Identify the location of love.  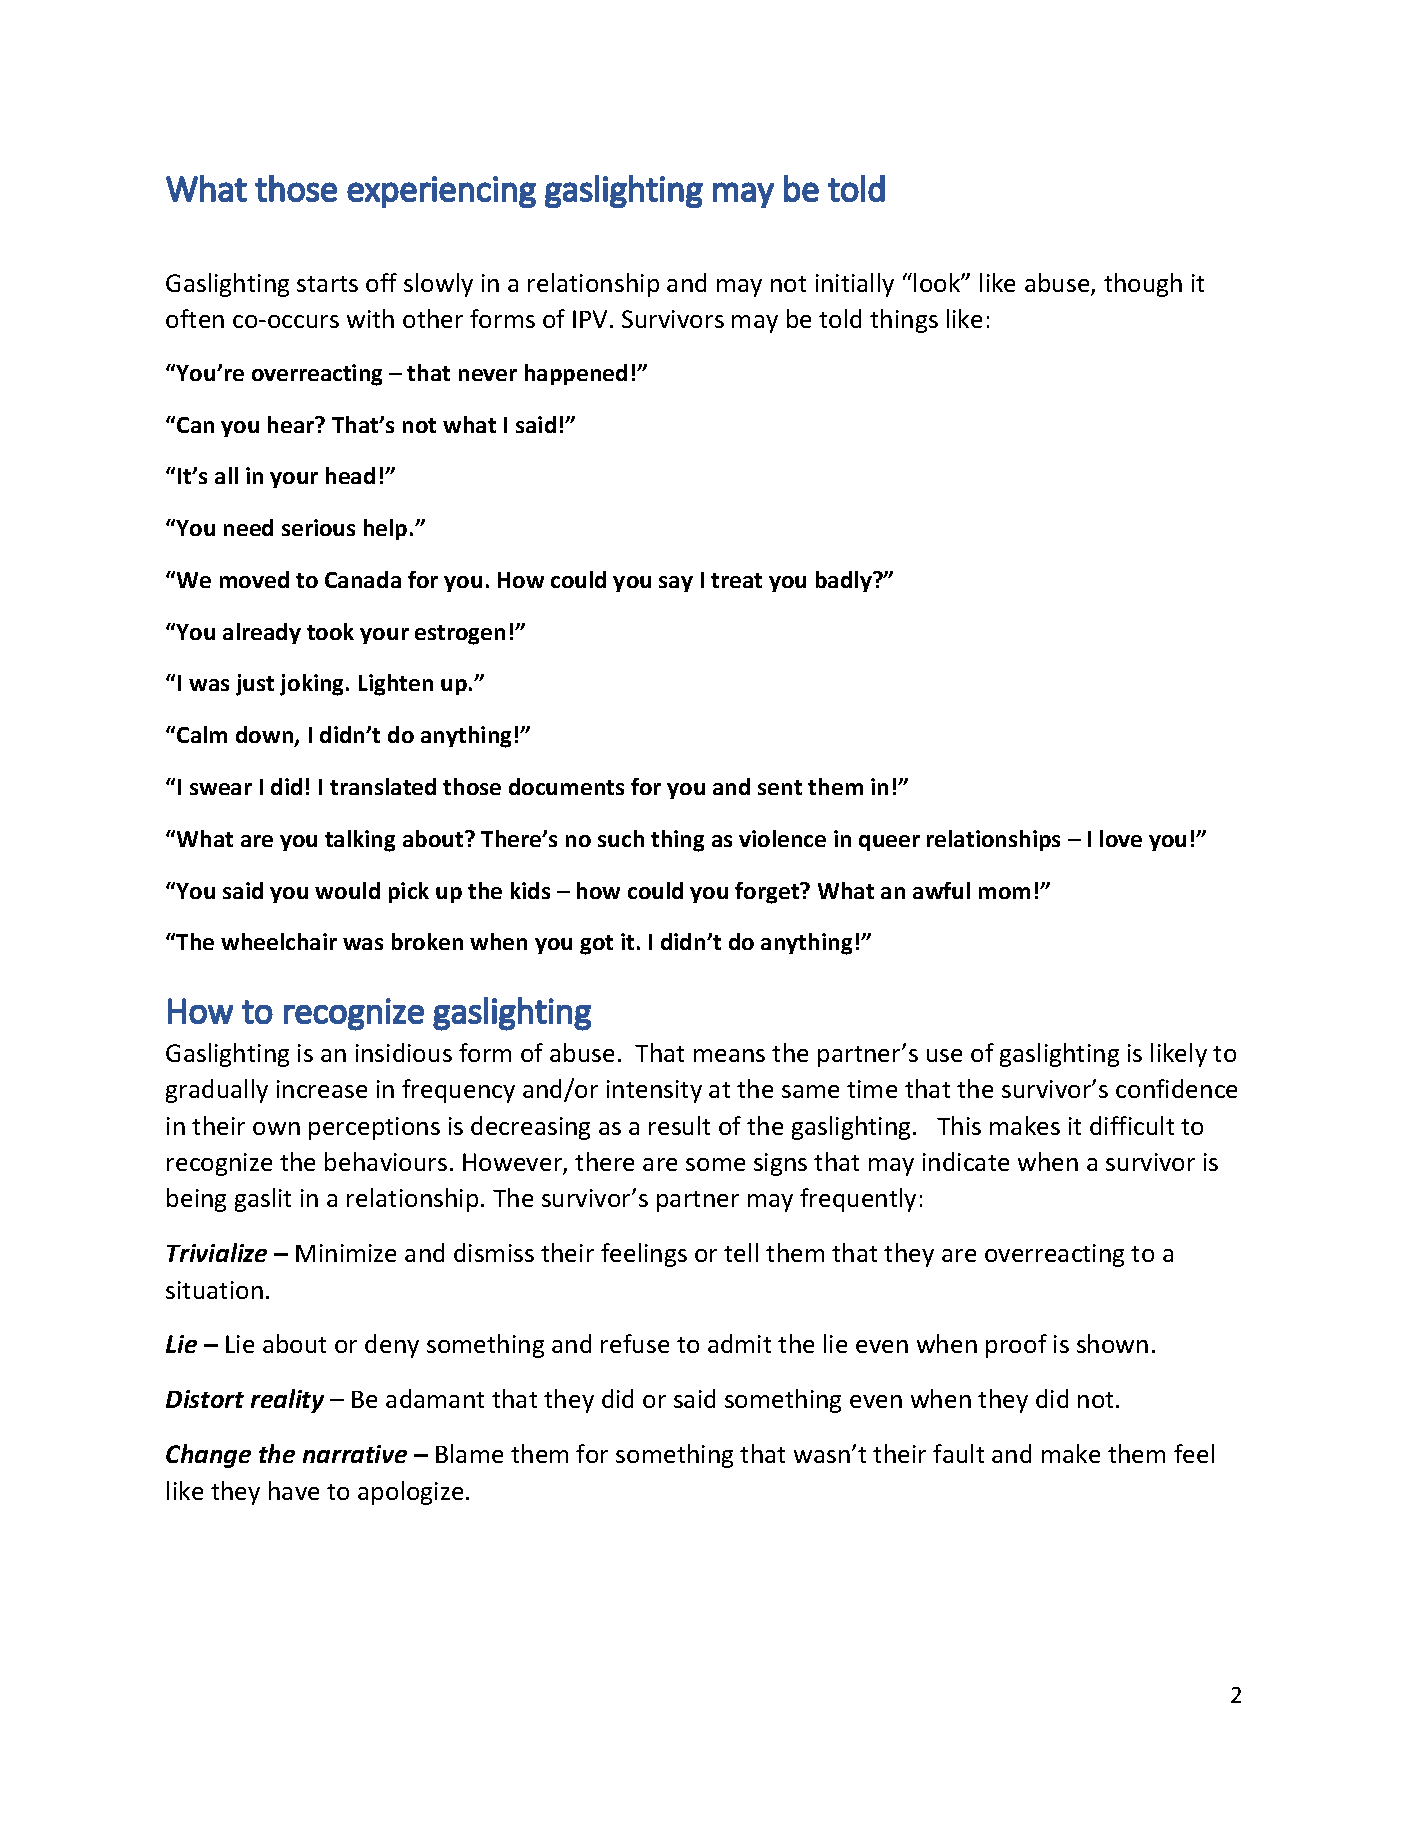
(1121, 838).
